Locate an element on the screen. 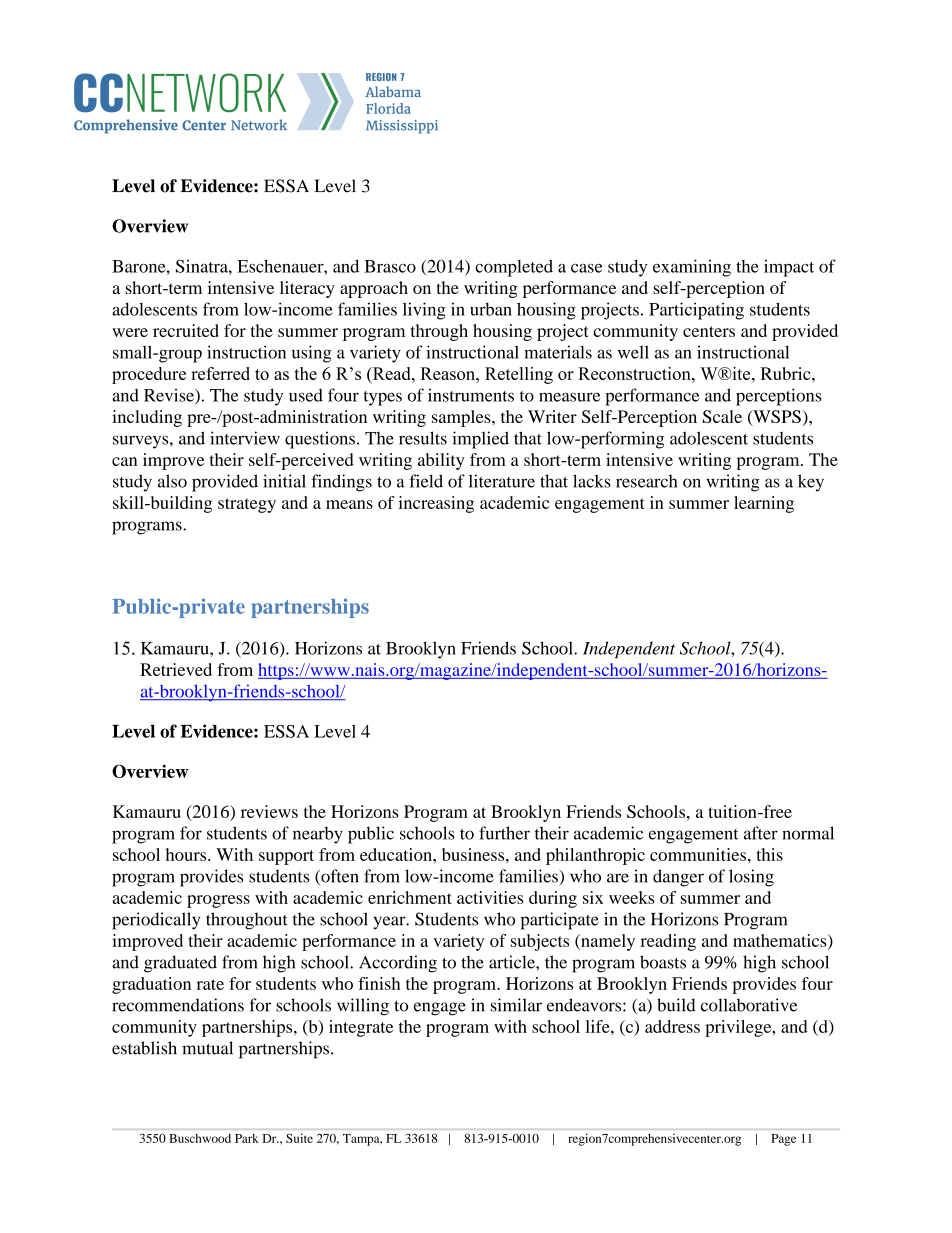 The image size is (952, 1233). also is located at coordinates (172, 481).
